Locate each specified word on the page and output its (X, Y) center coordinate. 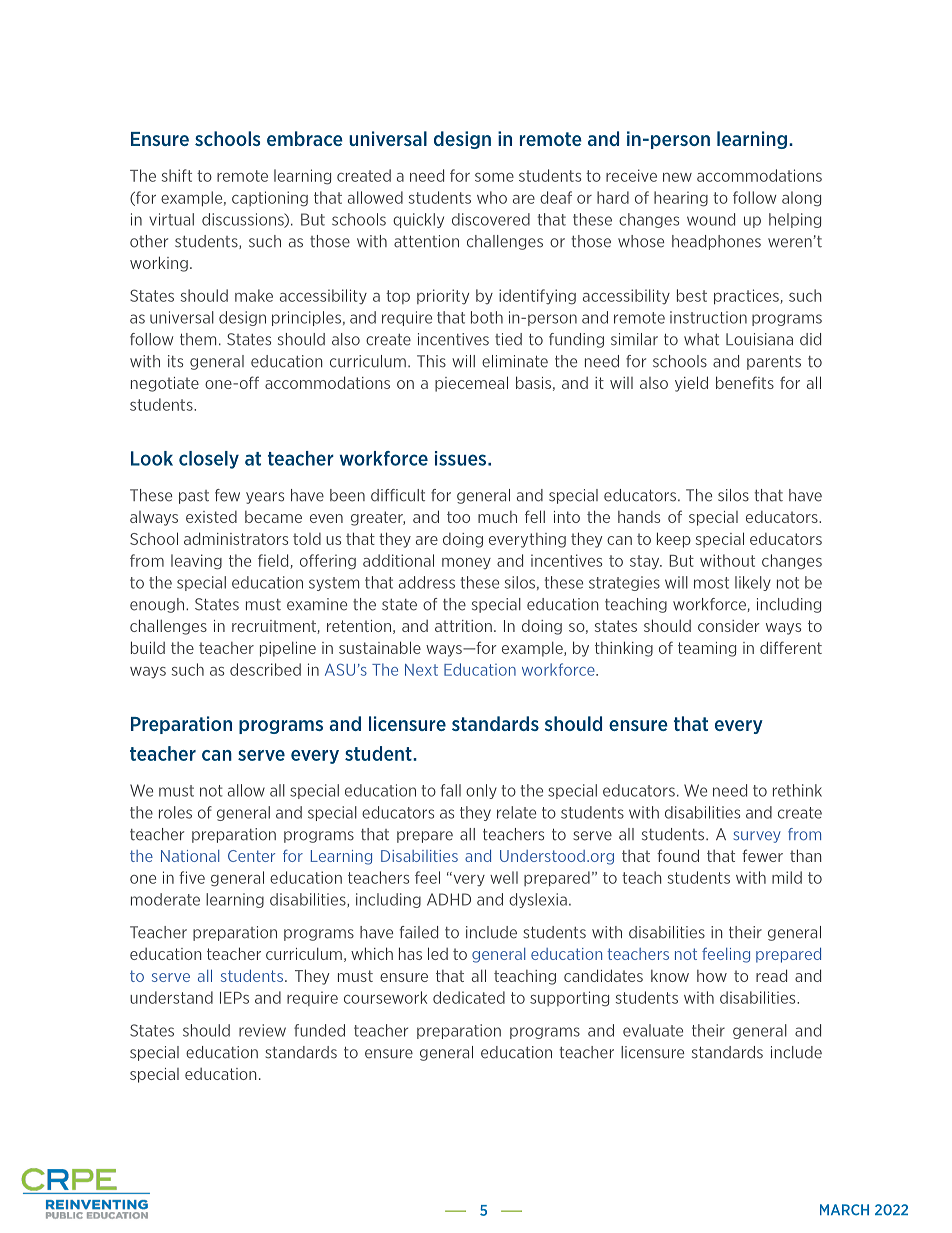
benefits (745, 382)
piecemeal (471, 384)
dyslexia (538, 900)
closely (209, 460)
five (192, 877)
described (265, 669)
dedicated (469, 997)
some (494, 177)
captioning (270, 199)
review (262, 1030)
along (801, 199)
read (771, 975)
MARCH (844, 1210)
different (791, 647)
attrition (463, 626)
